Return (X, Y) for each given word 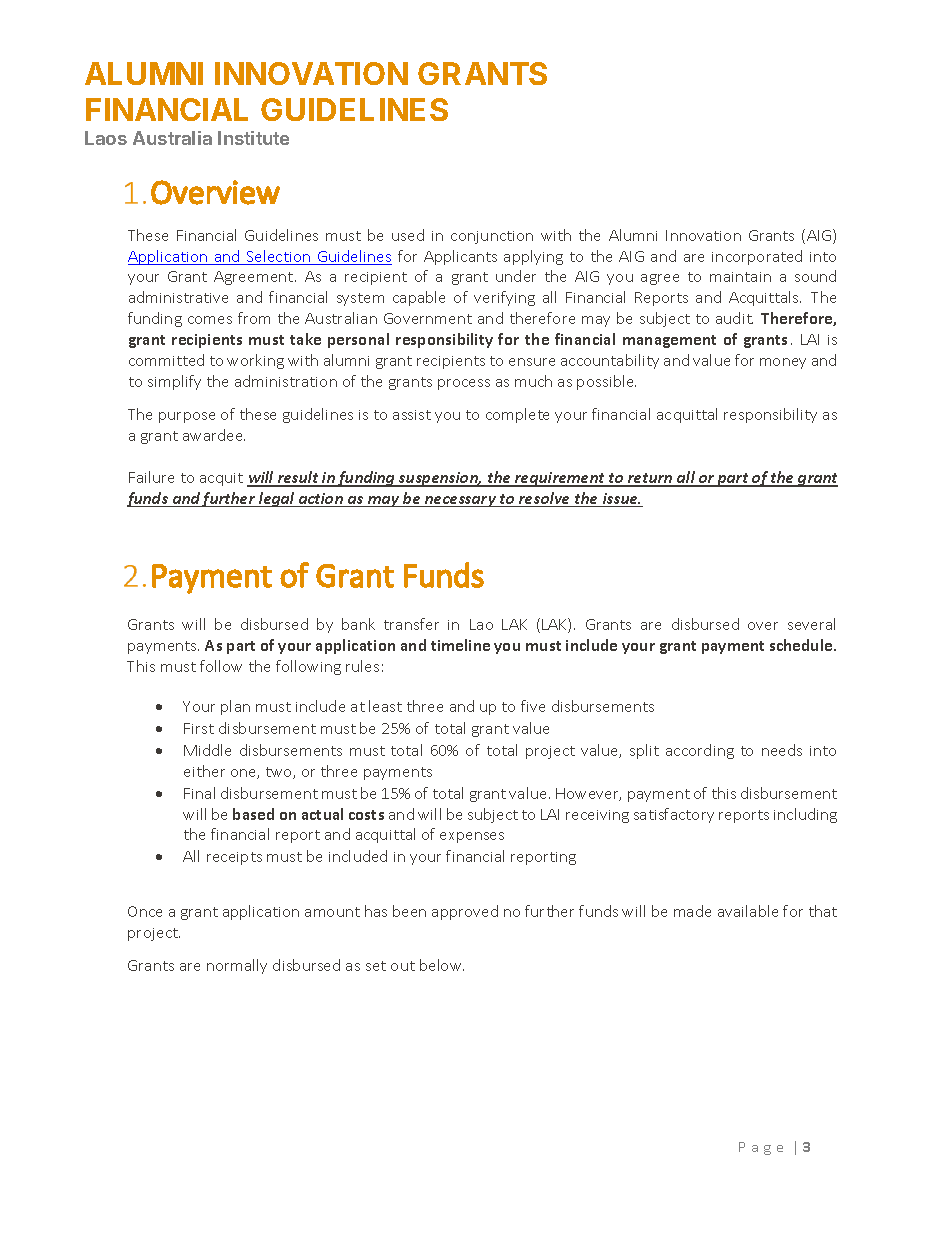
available (748, 911)
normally (237, 966)
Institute (253, 138)
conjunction (492, 237)
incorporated (757, 257)
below (442, 965)
